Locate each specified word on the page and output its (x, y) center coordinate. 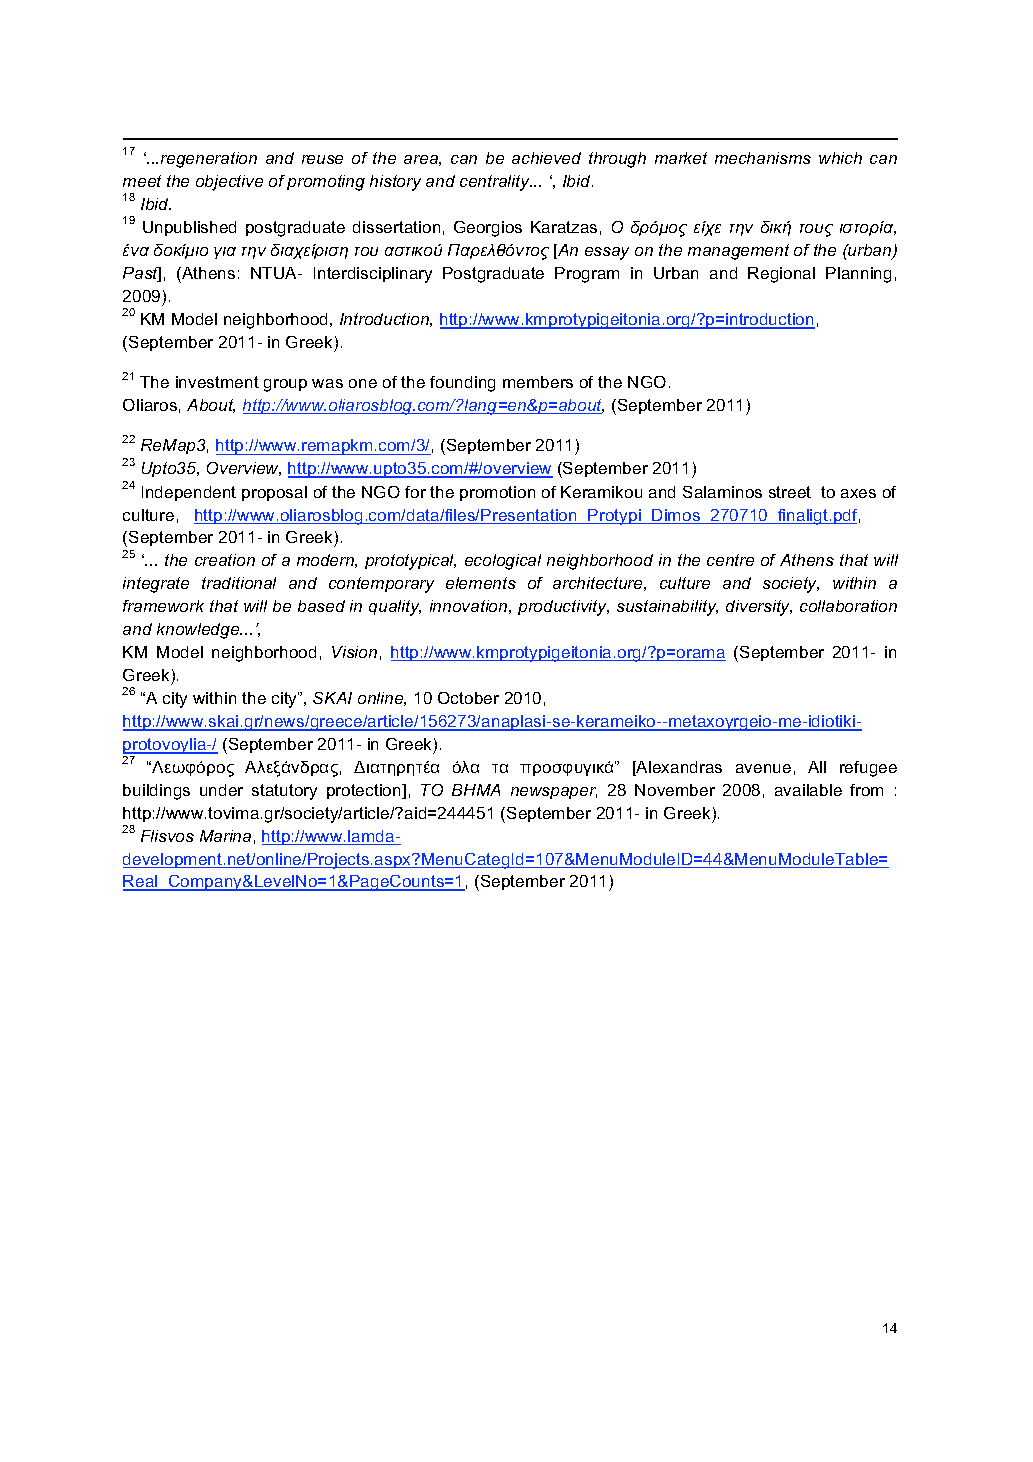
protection (365, 791)
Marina (225, 836)
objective (229, 183)
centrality (496, 183)
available (808, 790)
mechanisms (763, 158)
